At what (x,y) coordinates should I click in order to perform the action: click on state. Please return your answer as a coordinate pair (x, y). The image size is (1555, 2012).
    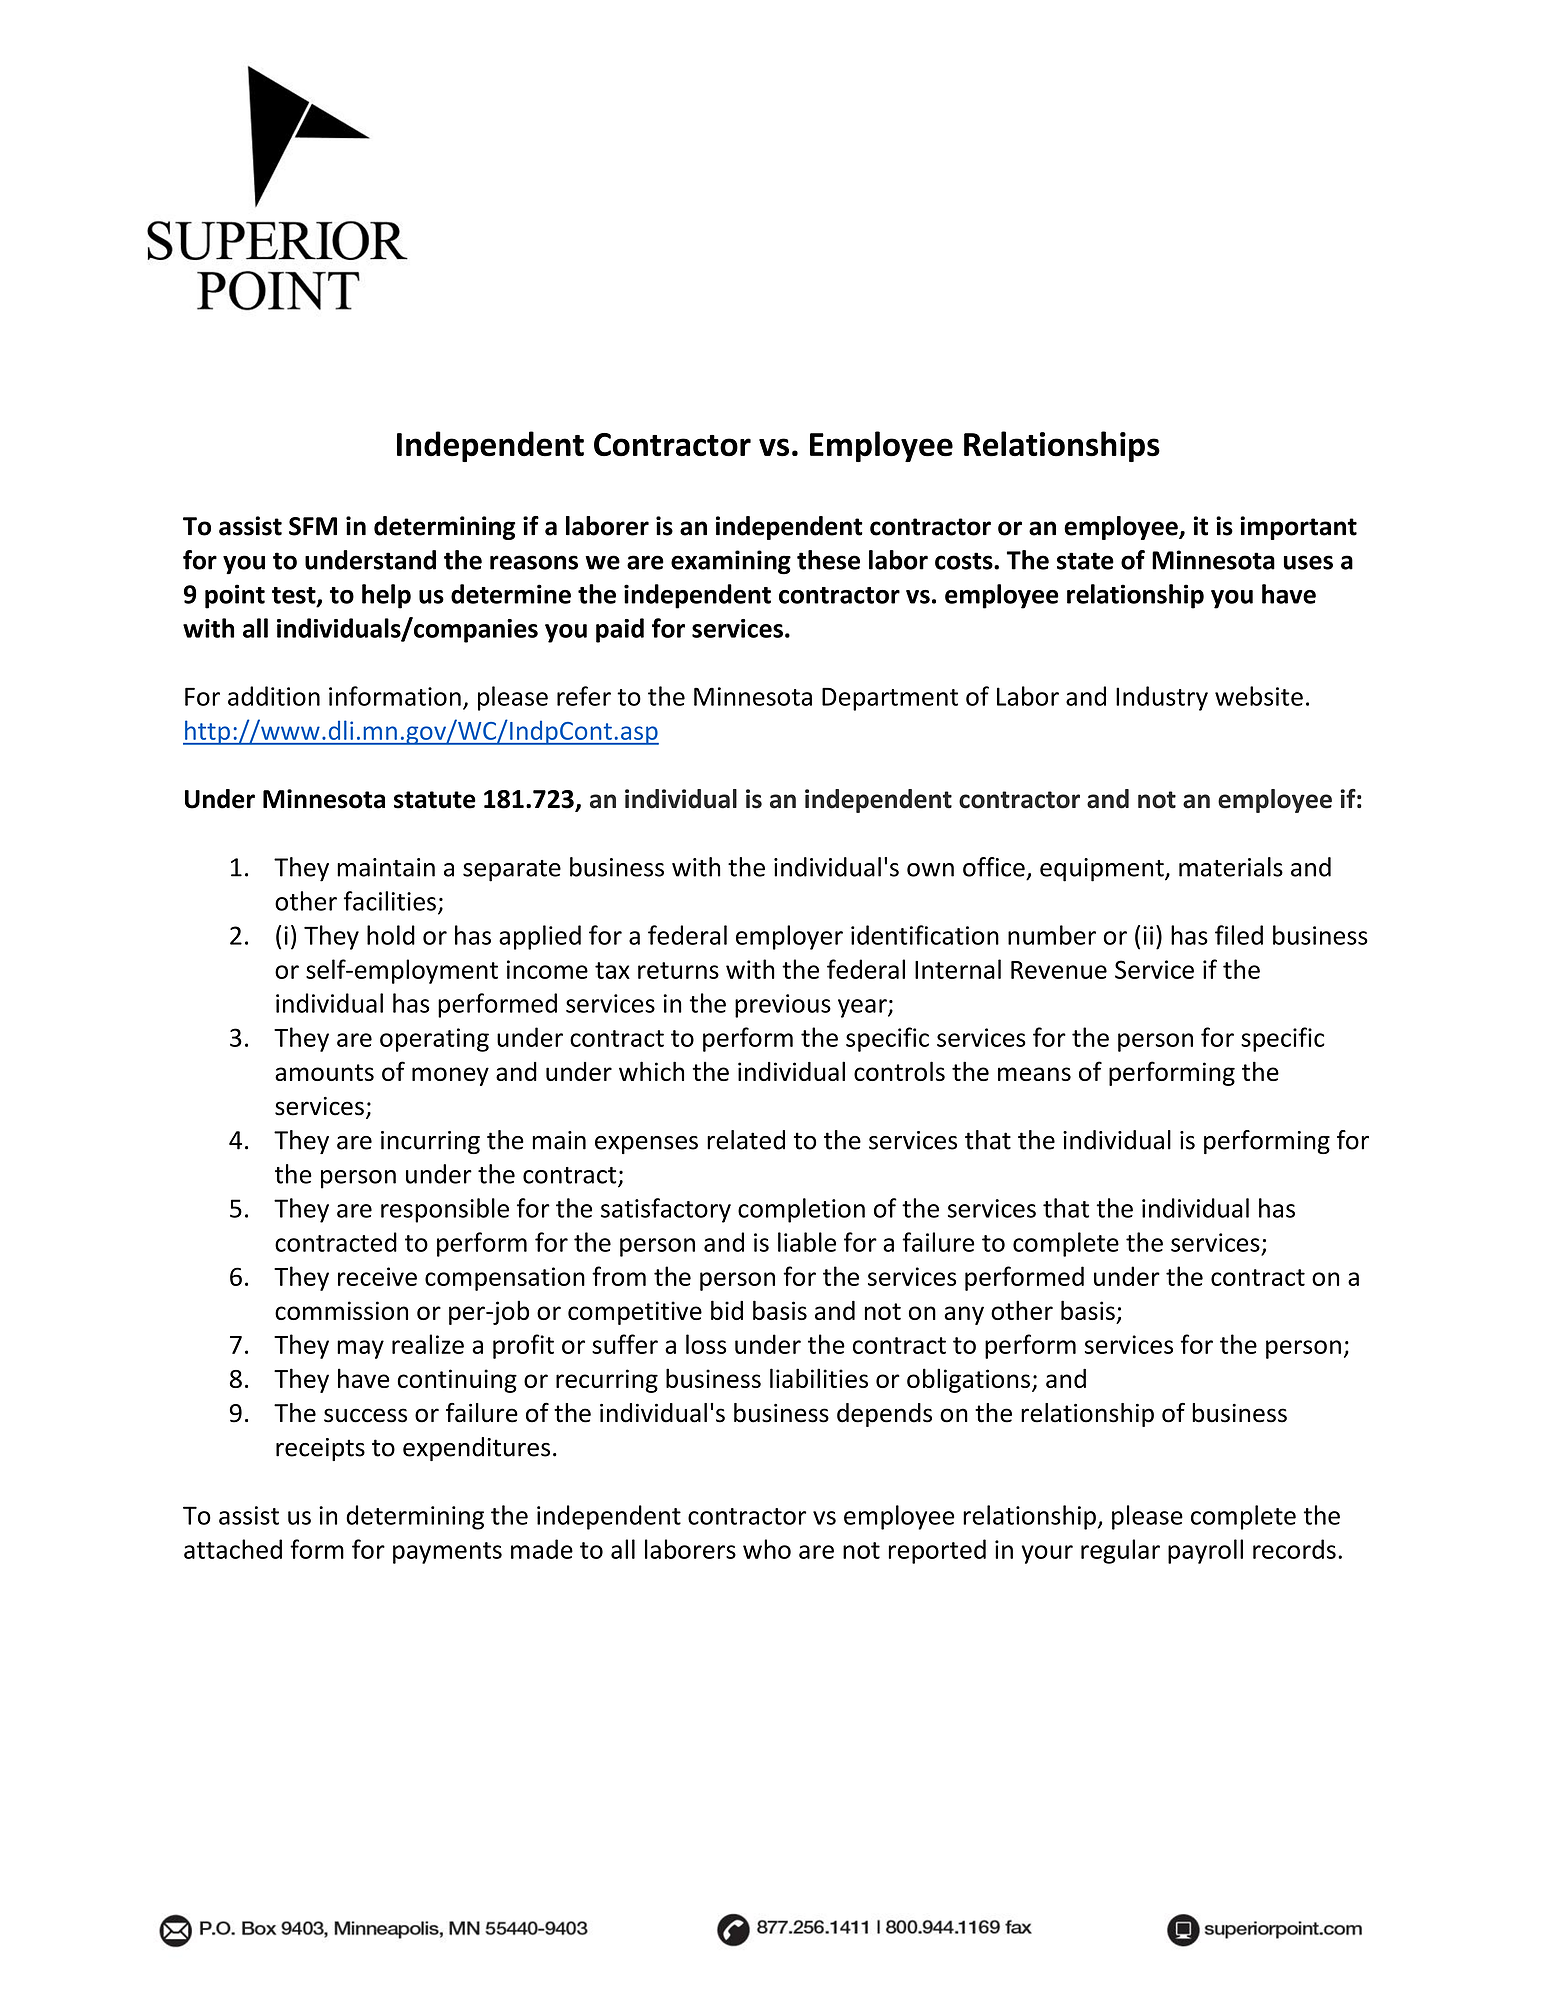
    Looking at the image, I should click on (1085, 561).
